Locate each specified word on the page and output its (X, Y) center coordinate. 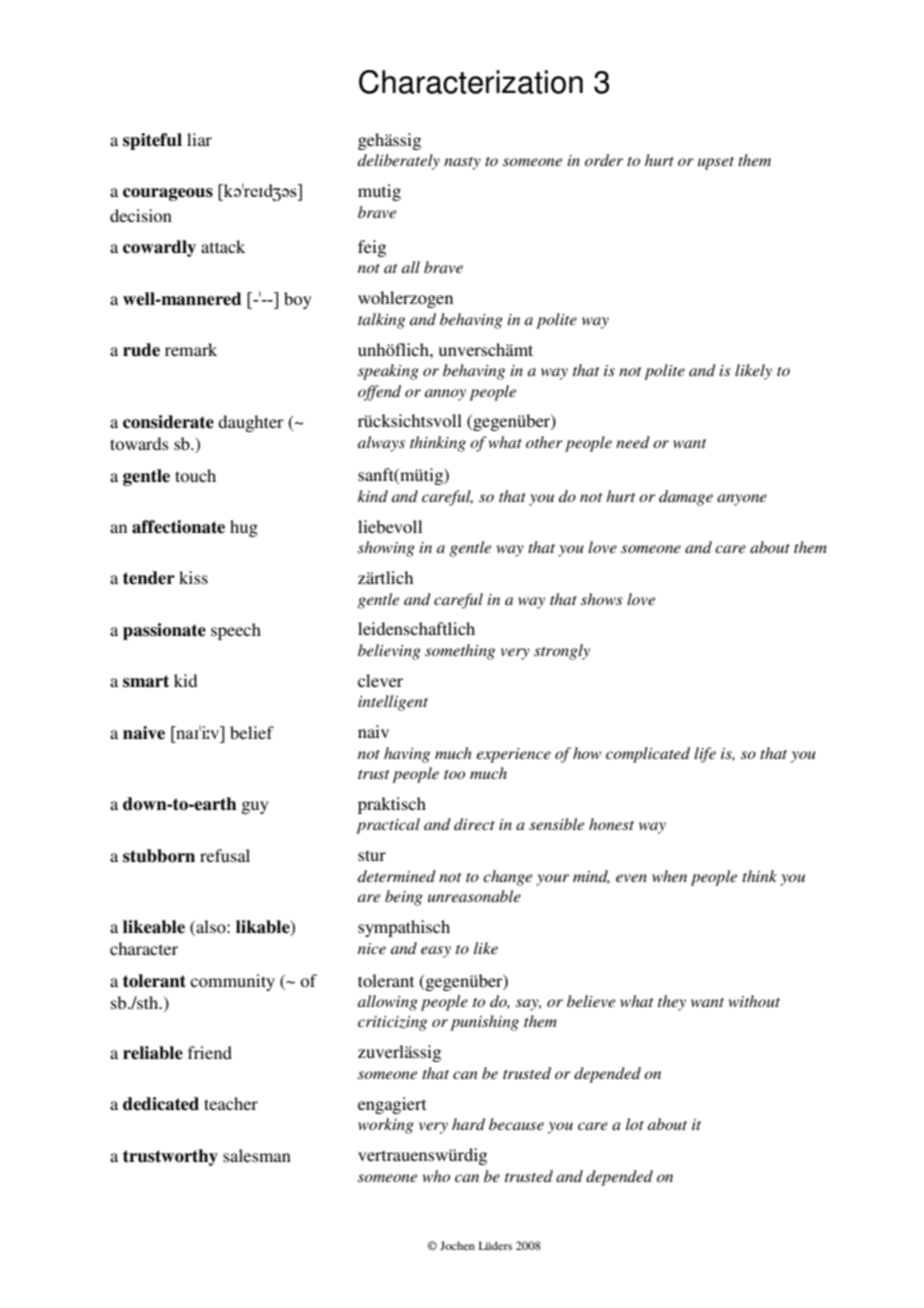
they (672, 1003)
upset (716, 163)
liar (199, 139)
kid (185, 680)
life (705, 755)
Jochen (457, 1245)
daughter (251, 423)
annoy (445, 395)
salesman (257, 1155)
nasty (462, 163)
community (232, 982)
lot (635, 1124)
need (633, 442)
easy (436, 952)
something (460, 652)
